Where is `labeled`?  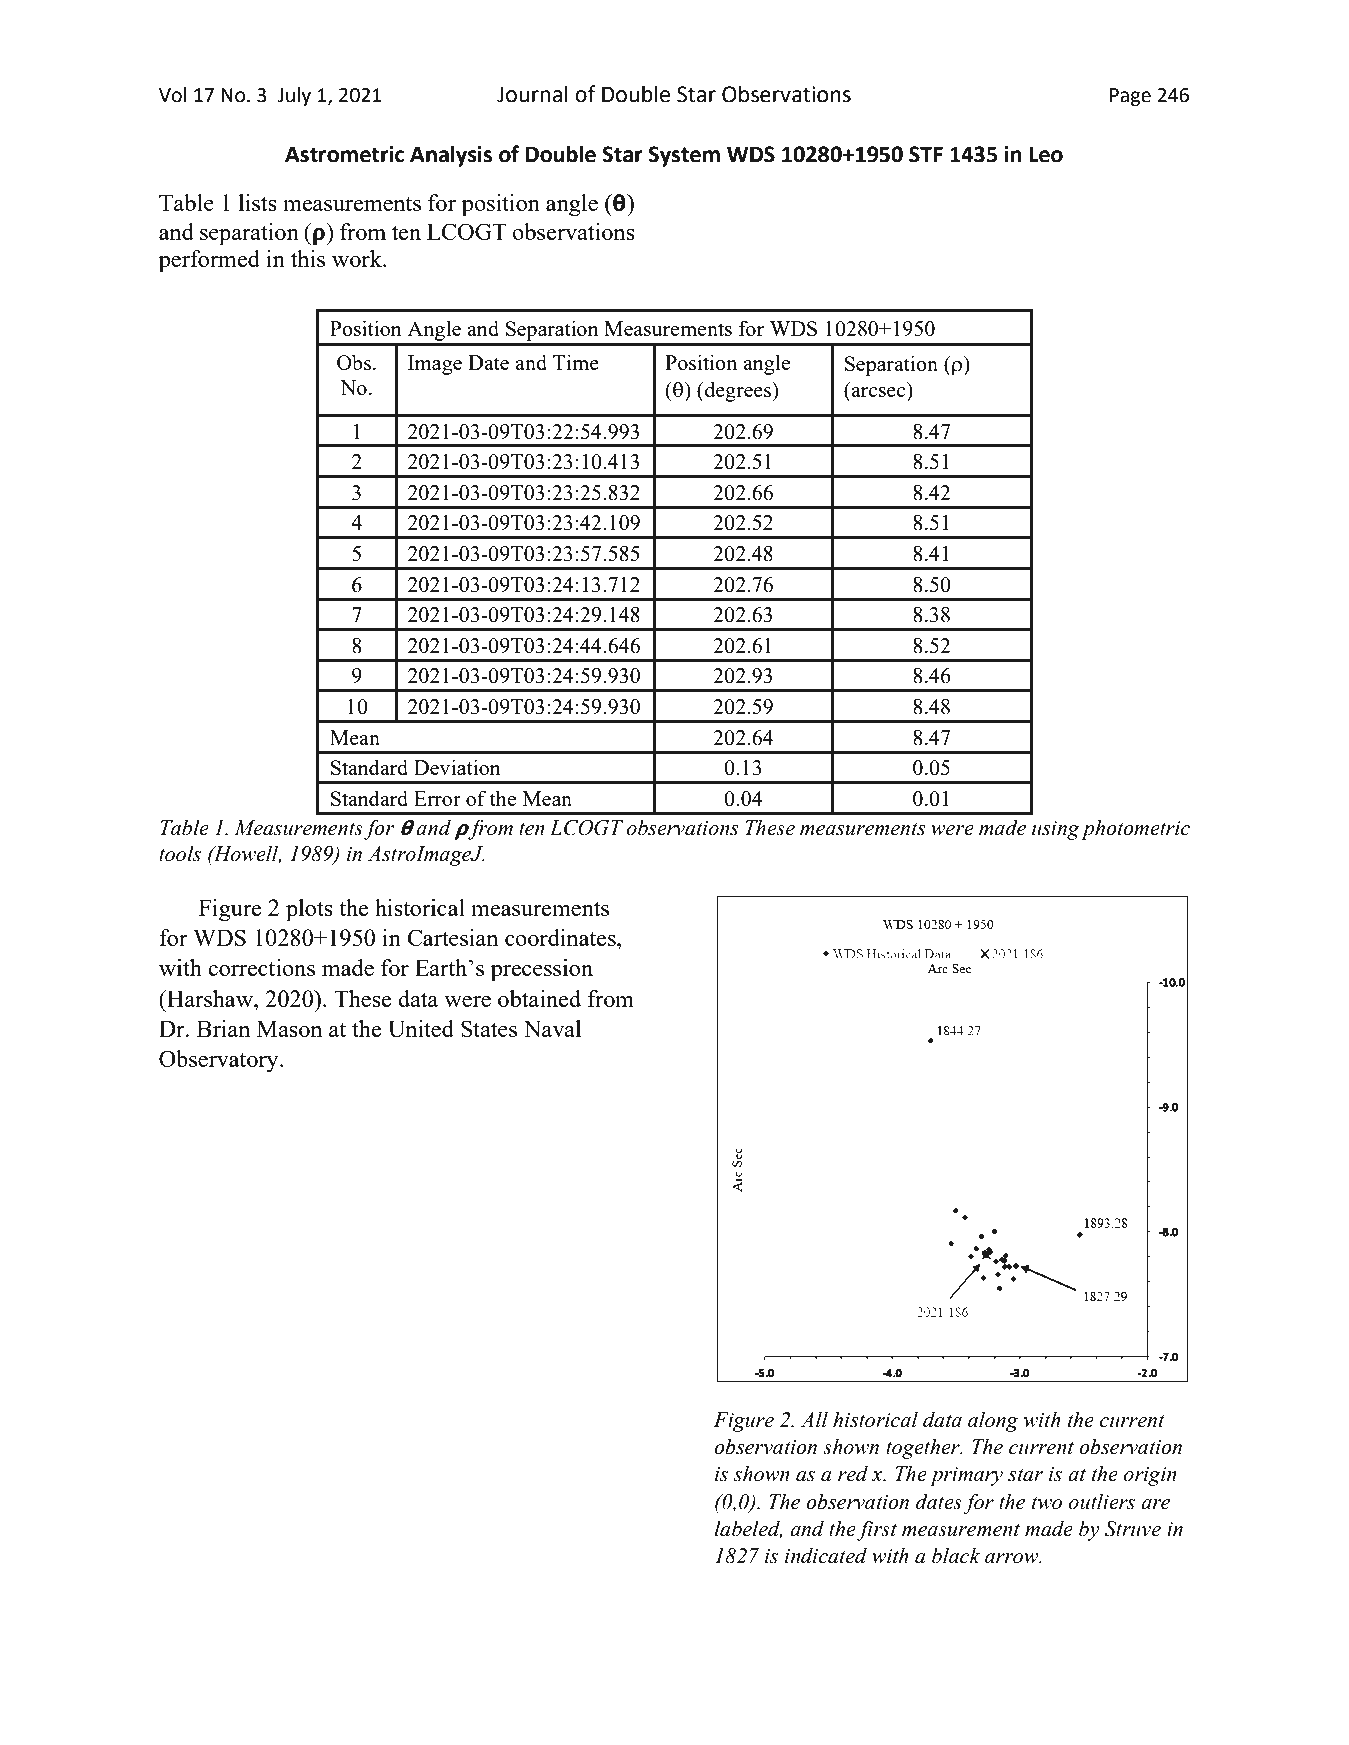
labeled is located at coordinates (748, 1529).
